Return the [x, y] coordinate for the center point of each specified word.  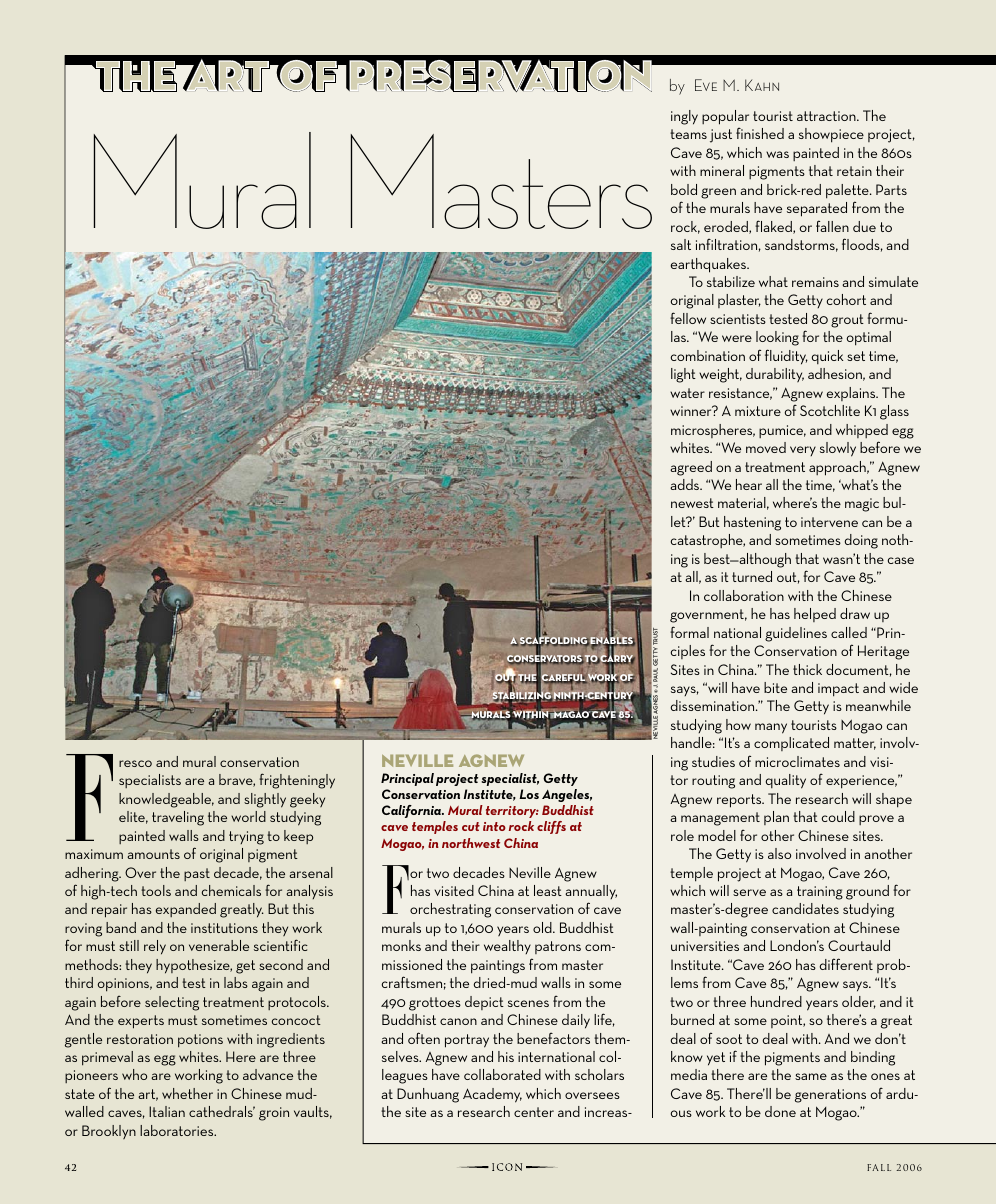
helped [815, 615]
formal [689, 632]
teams [688, 134]
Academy [492, 1095]
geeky [307, 800]
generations [830, 1096]
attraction [827, 116]
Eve [706, 85]
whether [187, 1093]
